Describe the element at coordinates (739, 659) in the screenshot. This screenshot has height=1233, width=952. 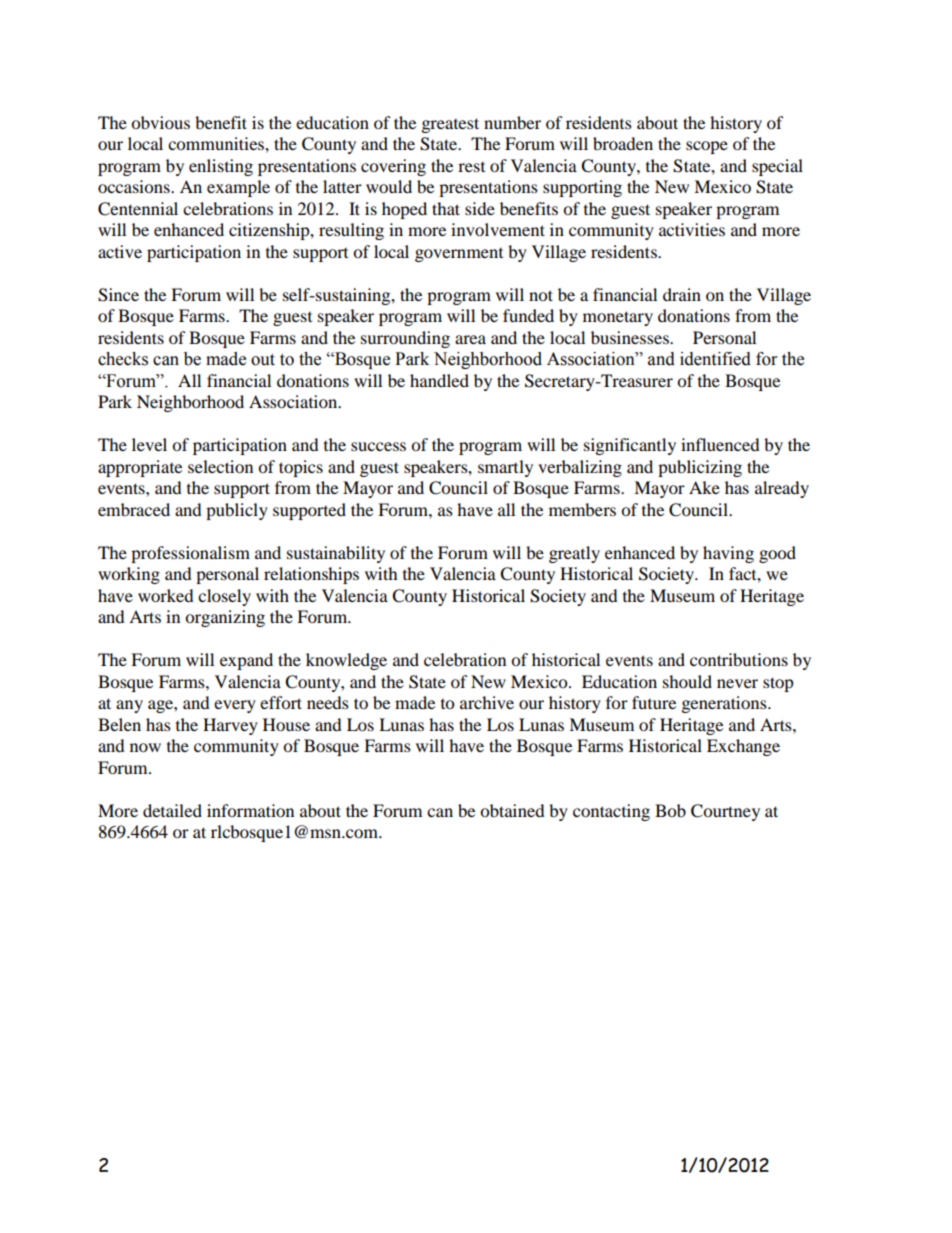
I see `contributions` at that location.
